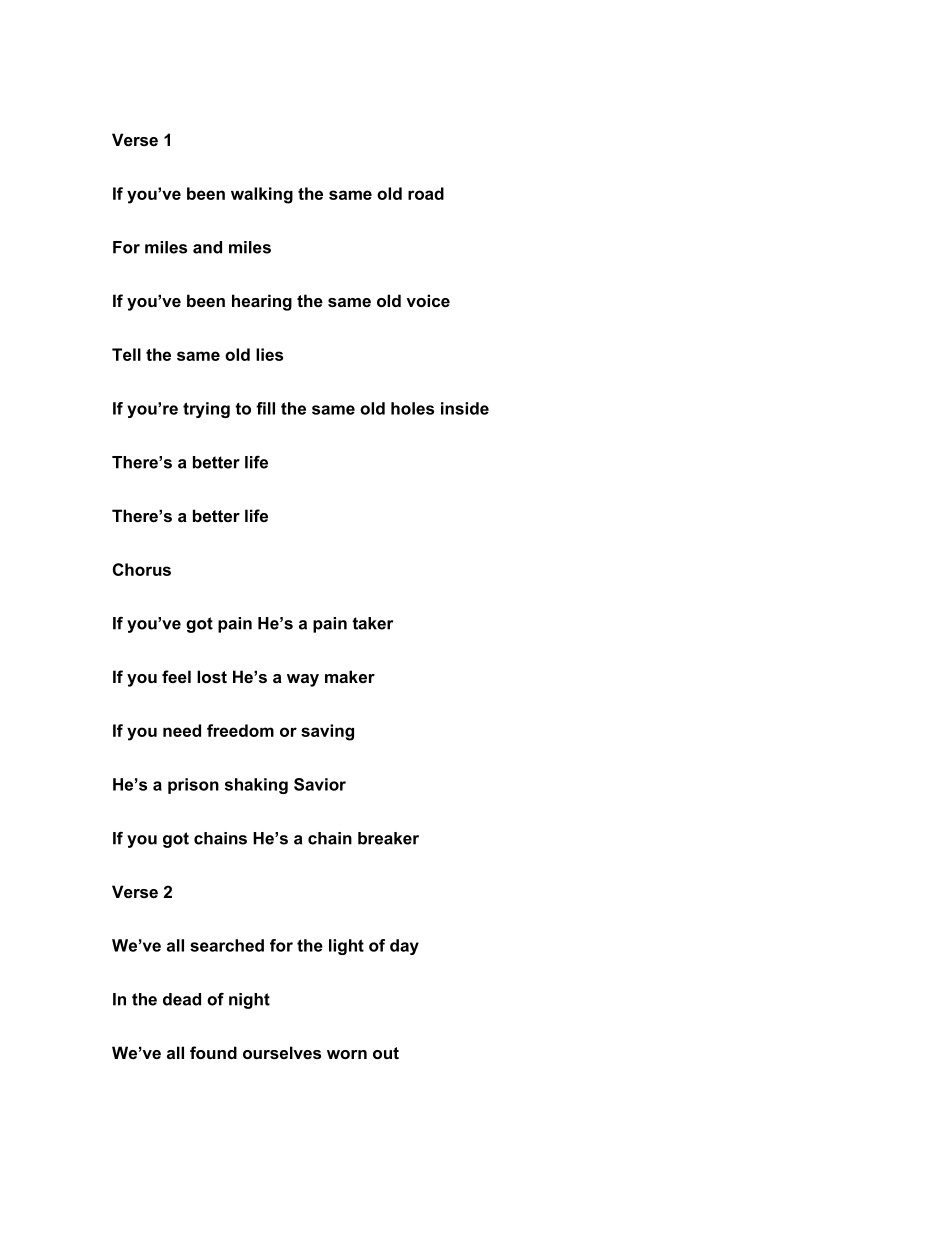  I want to click on walking, so click(262, 195).
